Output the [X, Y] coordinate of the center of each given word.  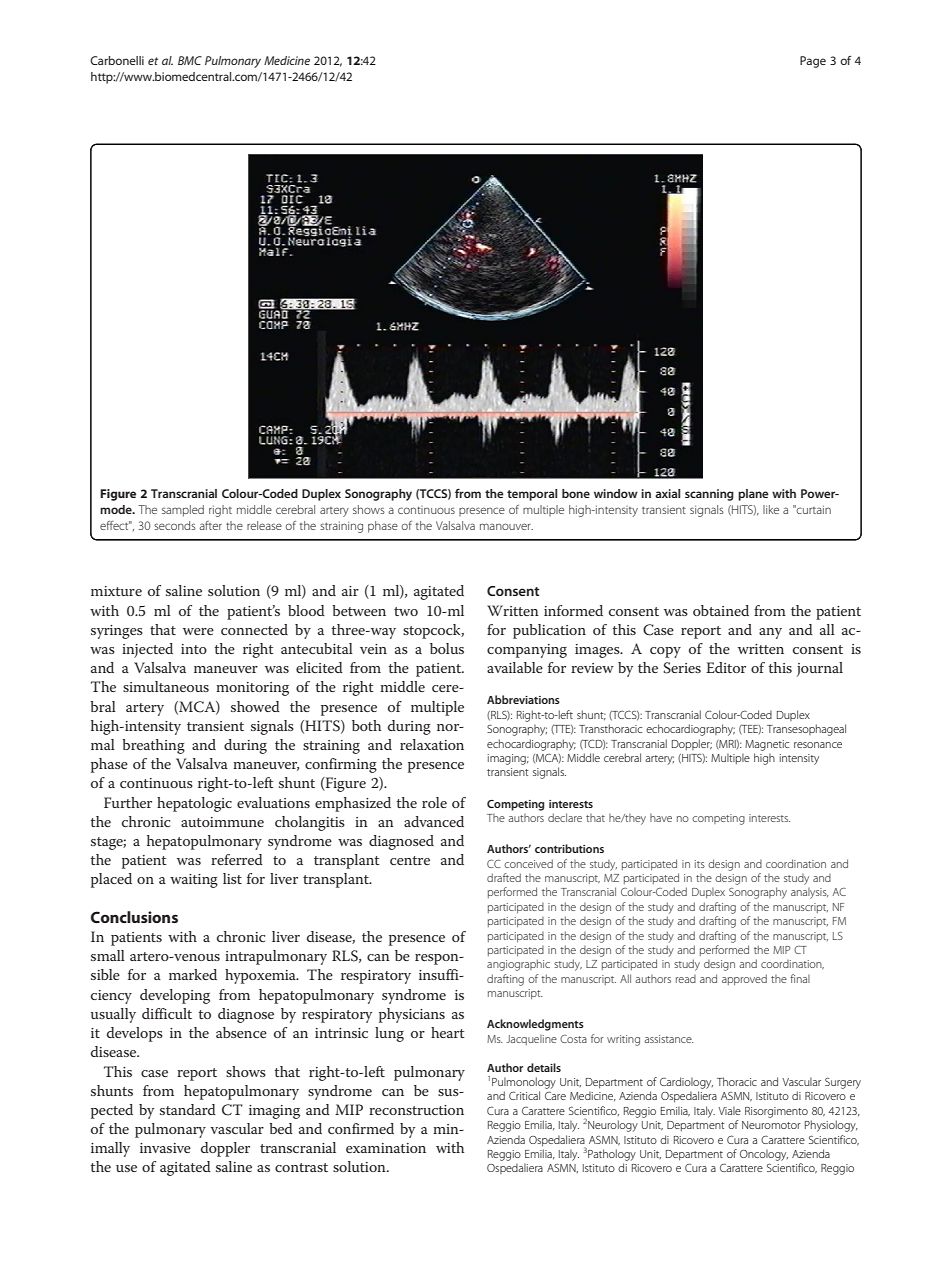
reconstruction [416, 1110]
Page [813, 62]
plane [753, 495]
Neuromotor [771, 1125]
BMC [190, 60]
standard [188, 1109]
